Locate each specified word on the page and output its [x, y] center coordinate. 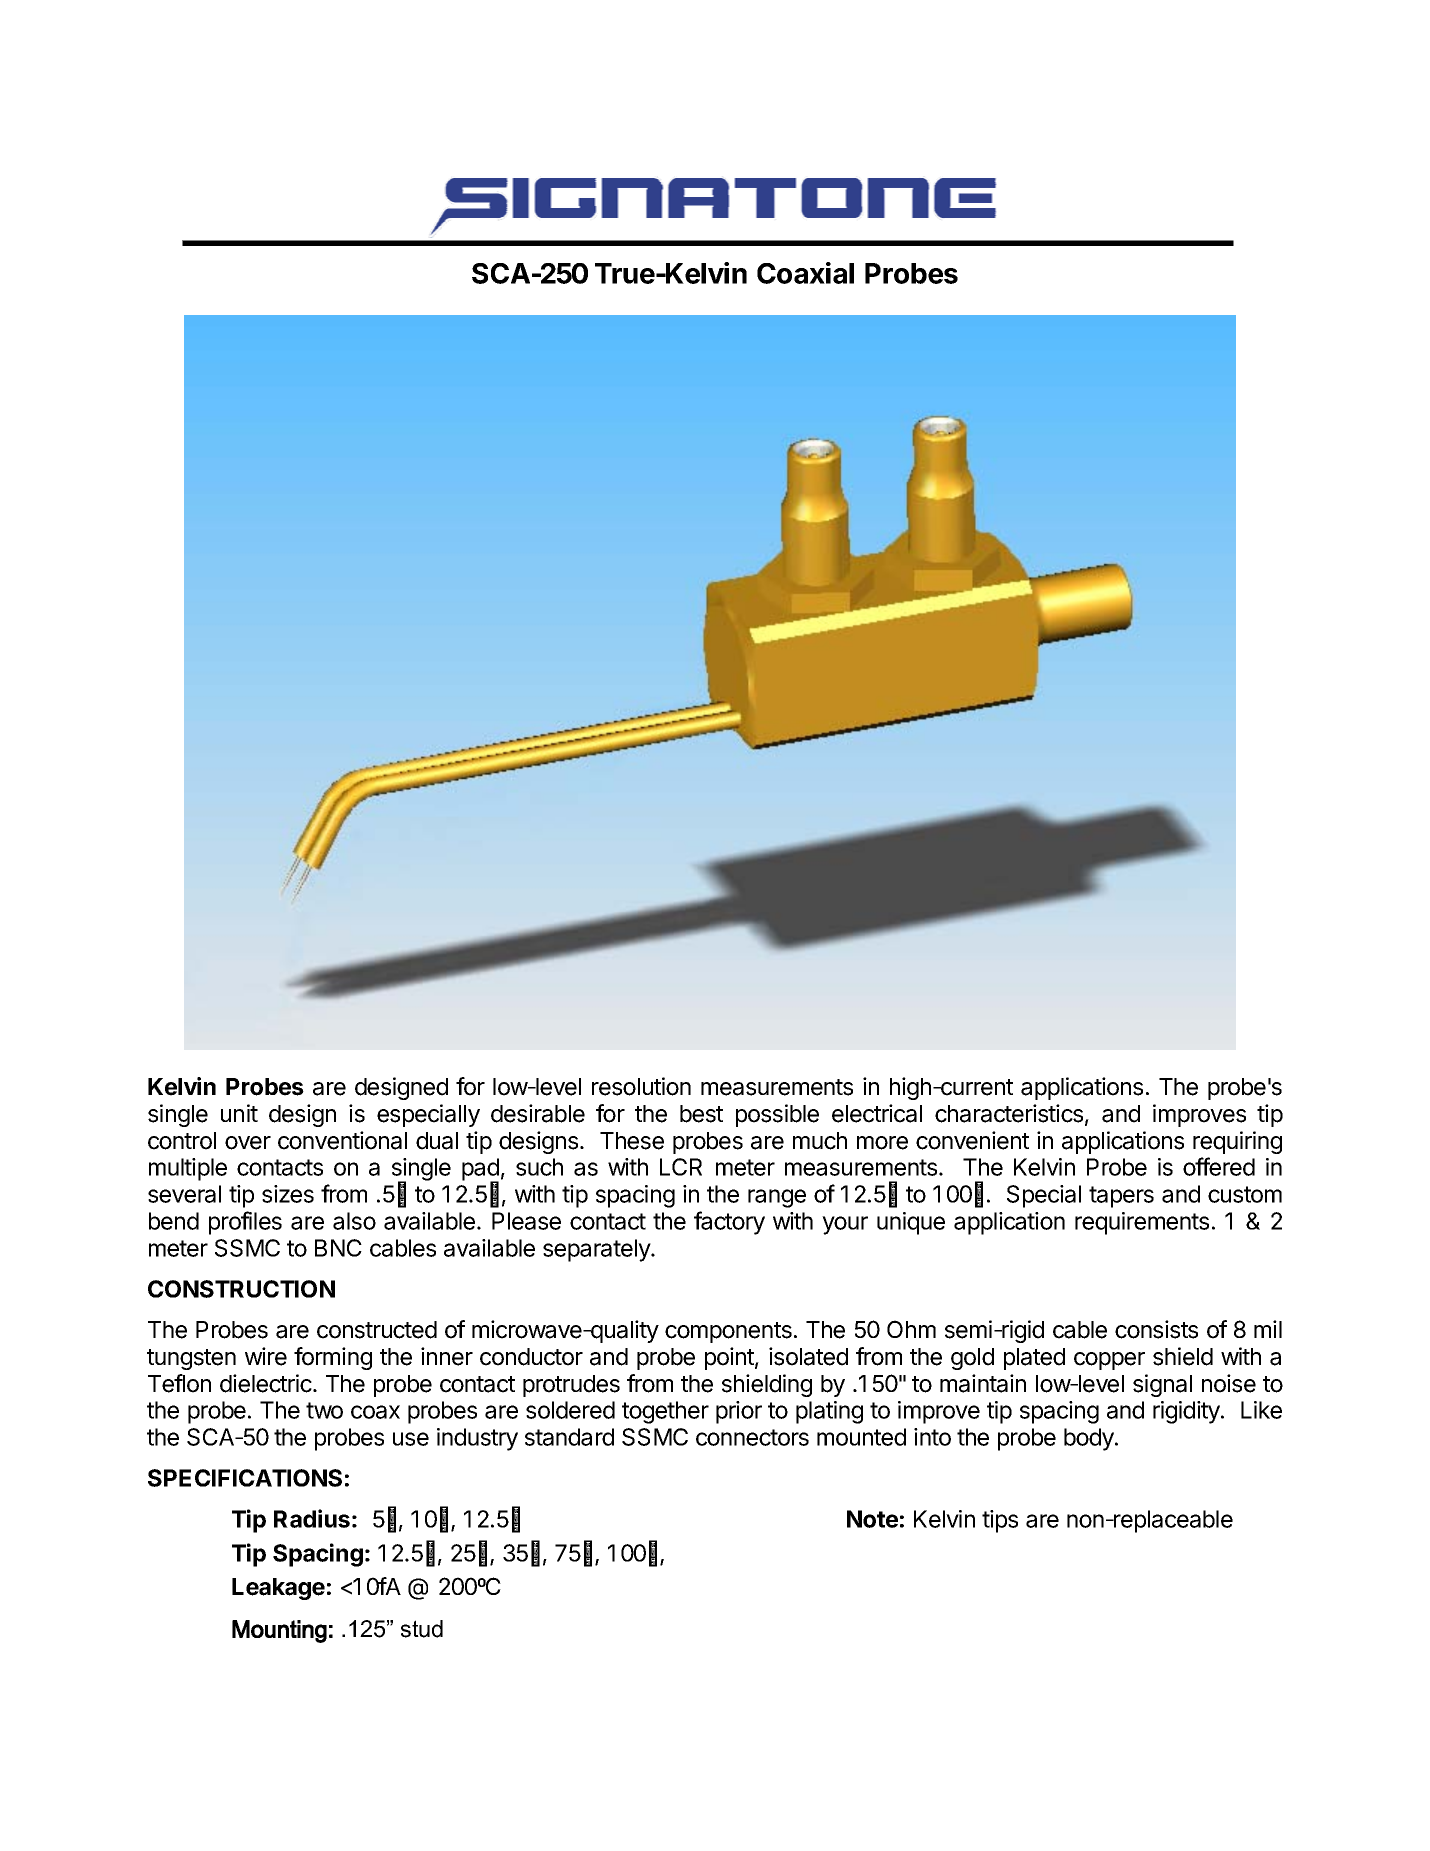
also [354, 1221]
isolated [808, 1356]
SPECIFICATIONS [245, 1478]
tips [1000, 1521]
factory [729, 1223]
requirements [1142, 1223]
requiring [1237, 1142]
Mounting [279, 1631]
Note [872, 1519]
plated [1034, 1359]
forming [333, 1358]
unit [239, 1113]
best [701, 1114]
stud [422, 1629]
